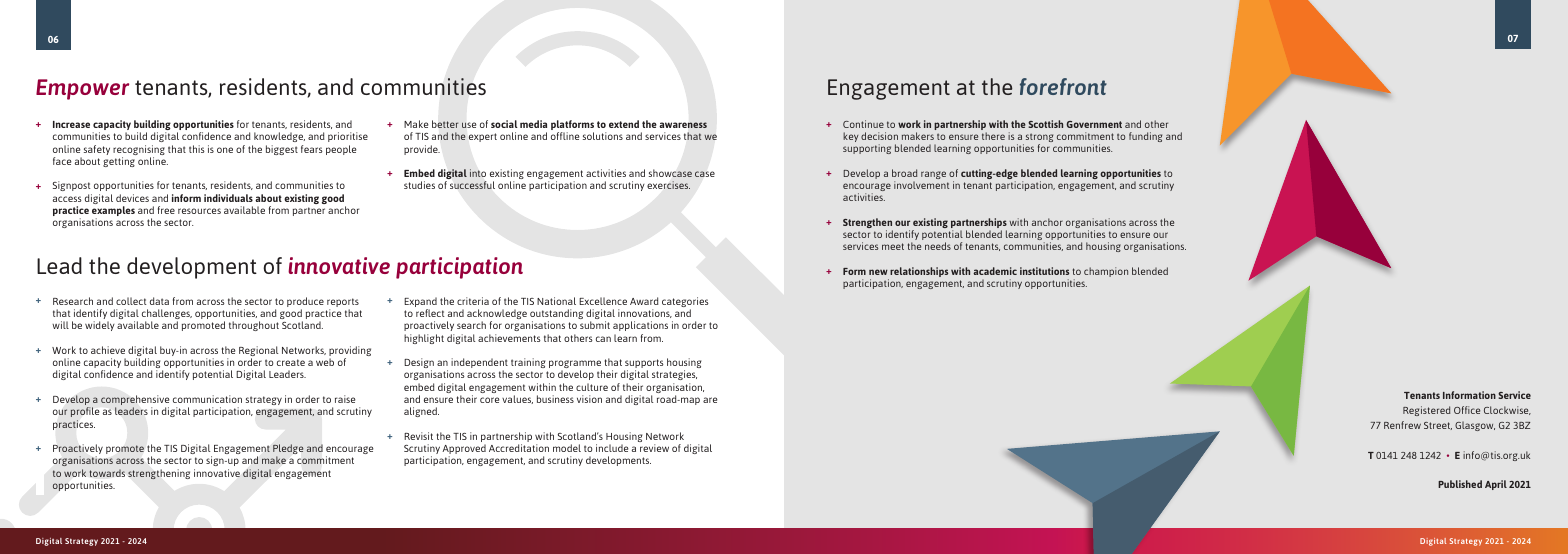 This page has width=1568, height=554. I want to click on forefront, so click(1063, 86).
